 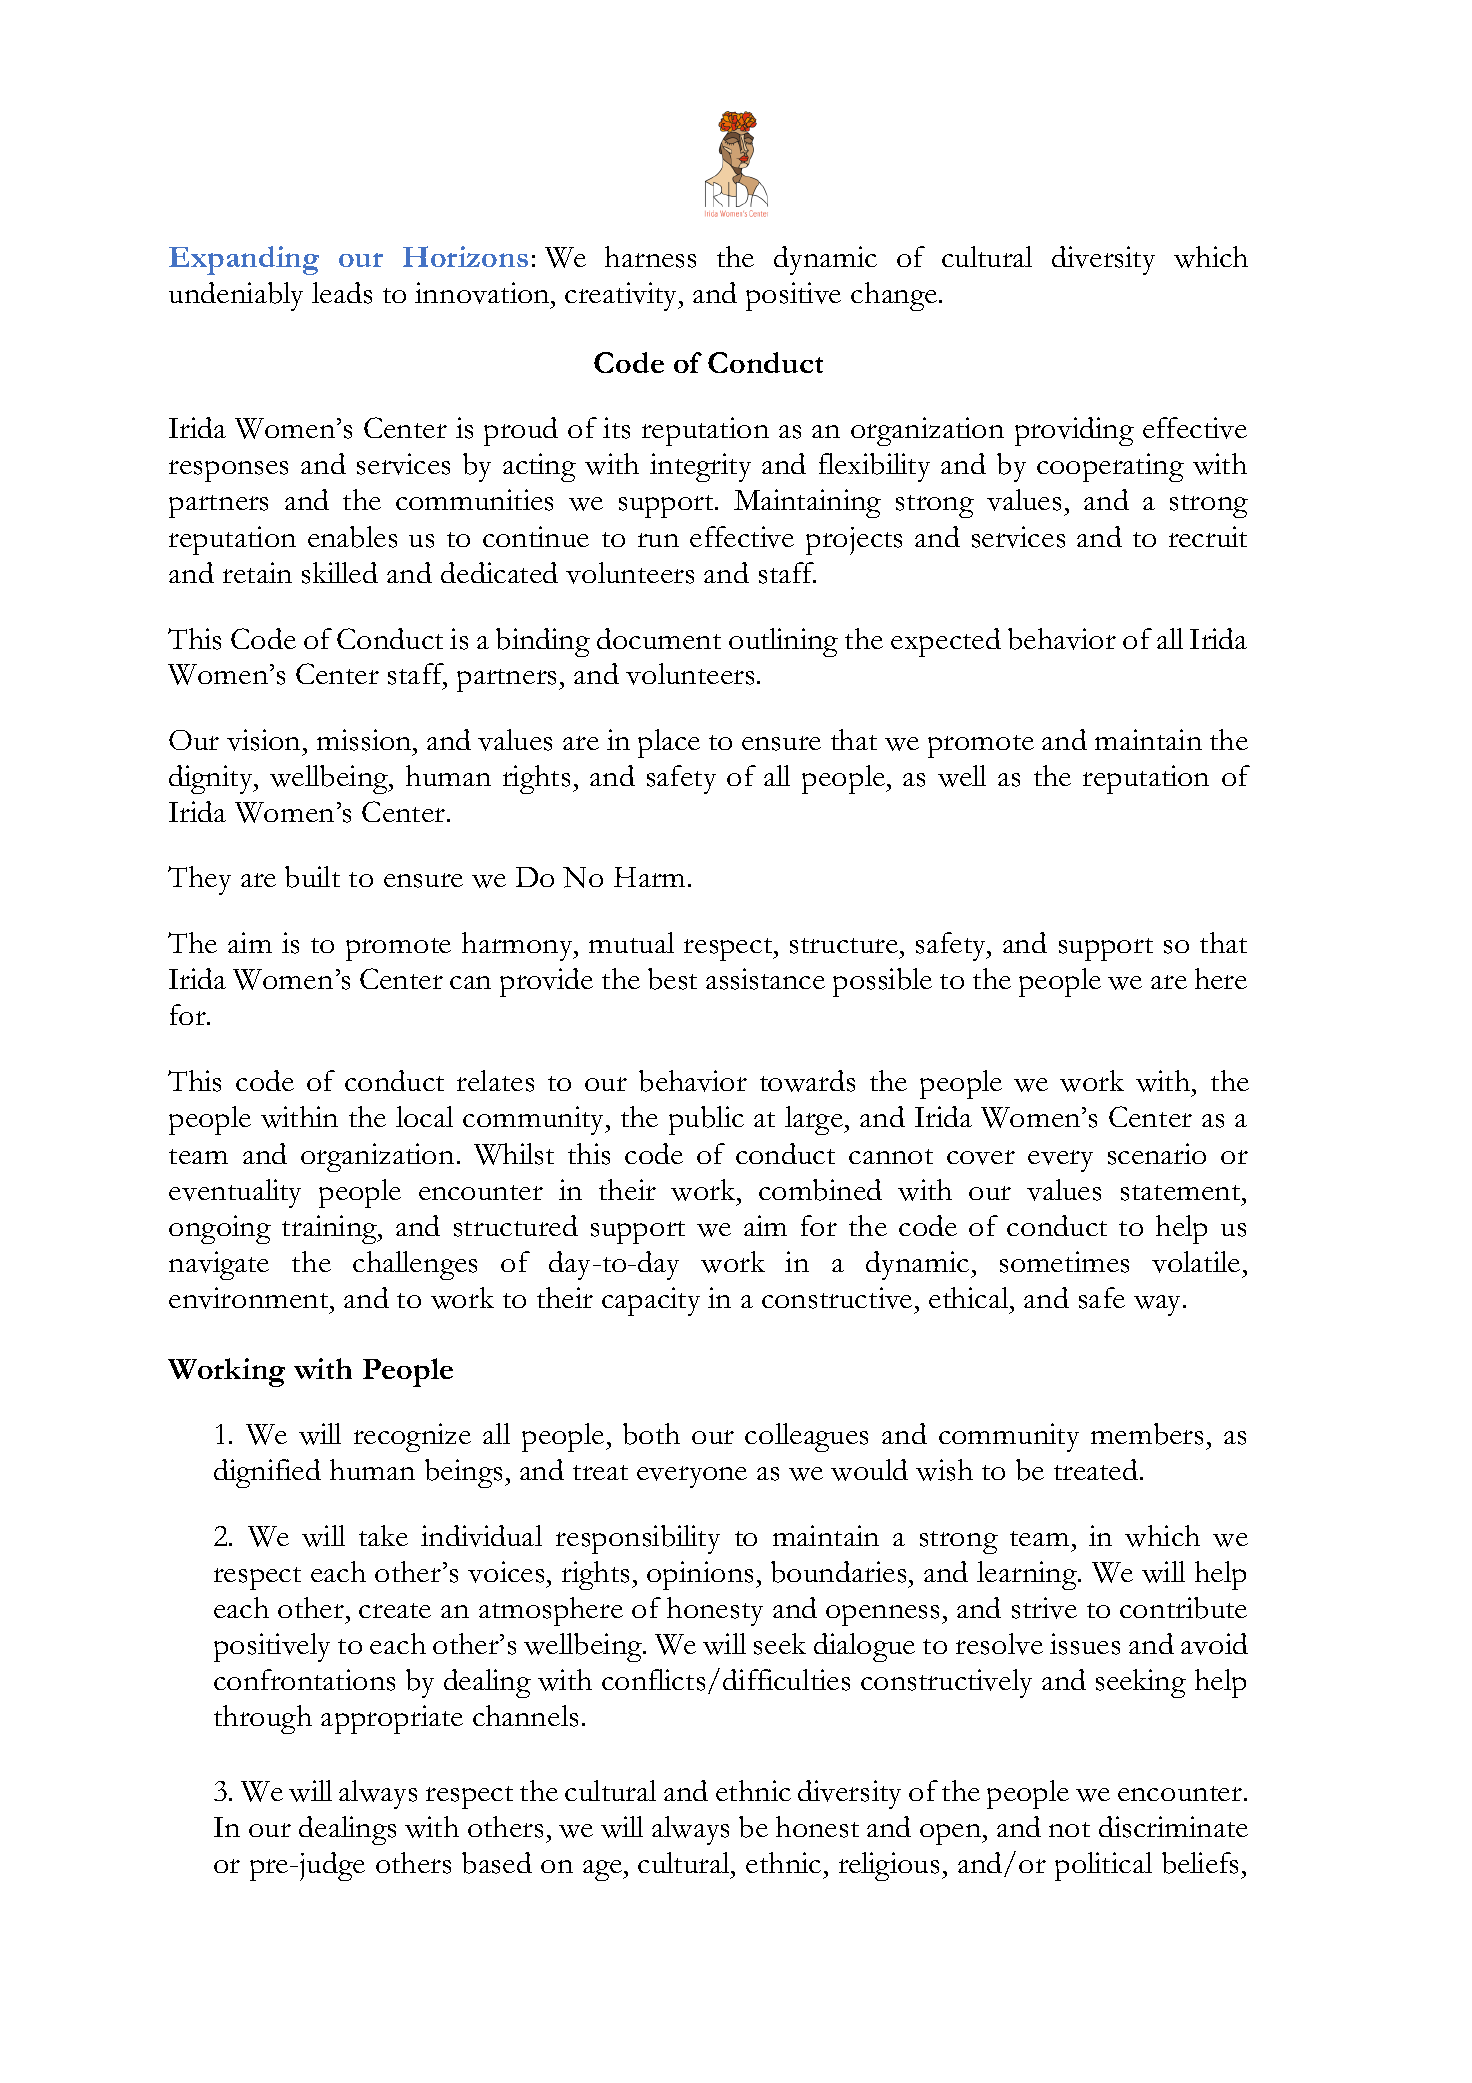 I want to click on providing, so click(x=1074, y=431).
